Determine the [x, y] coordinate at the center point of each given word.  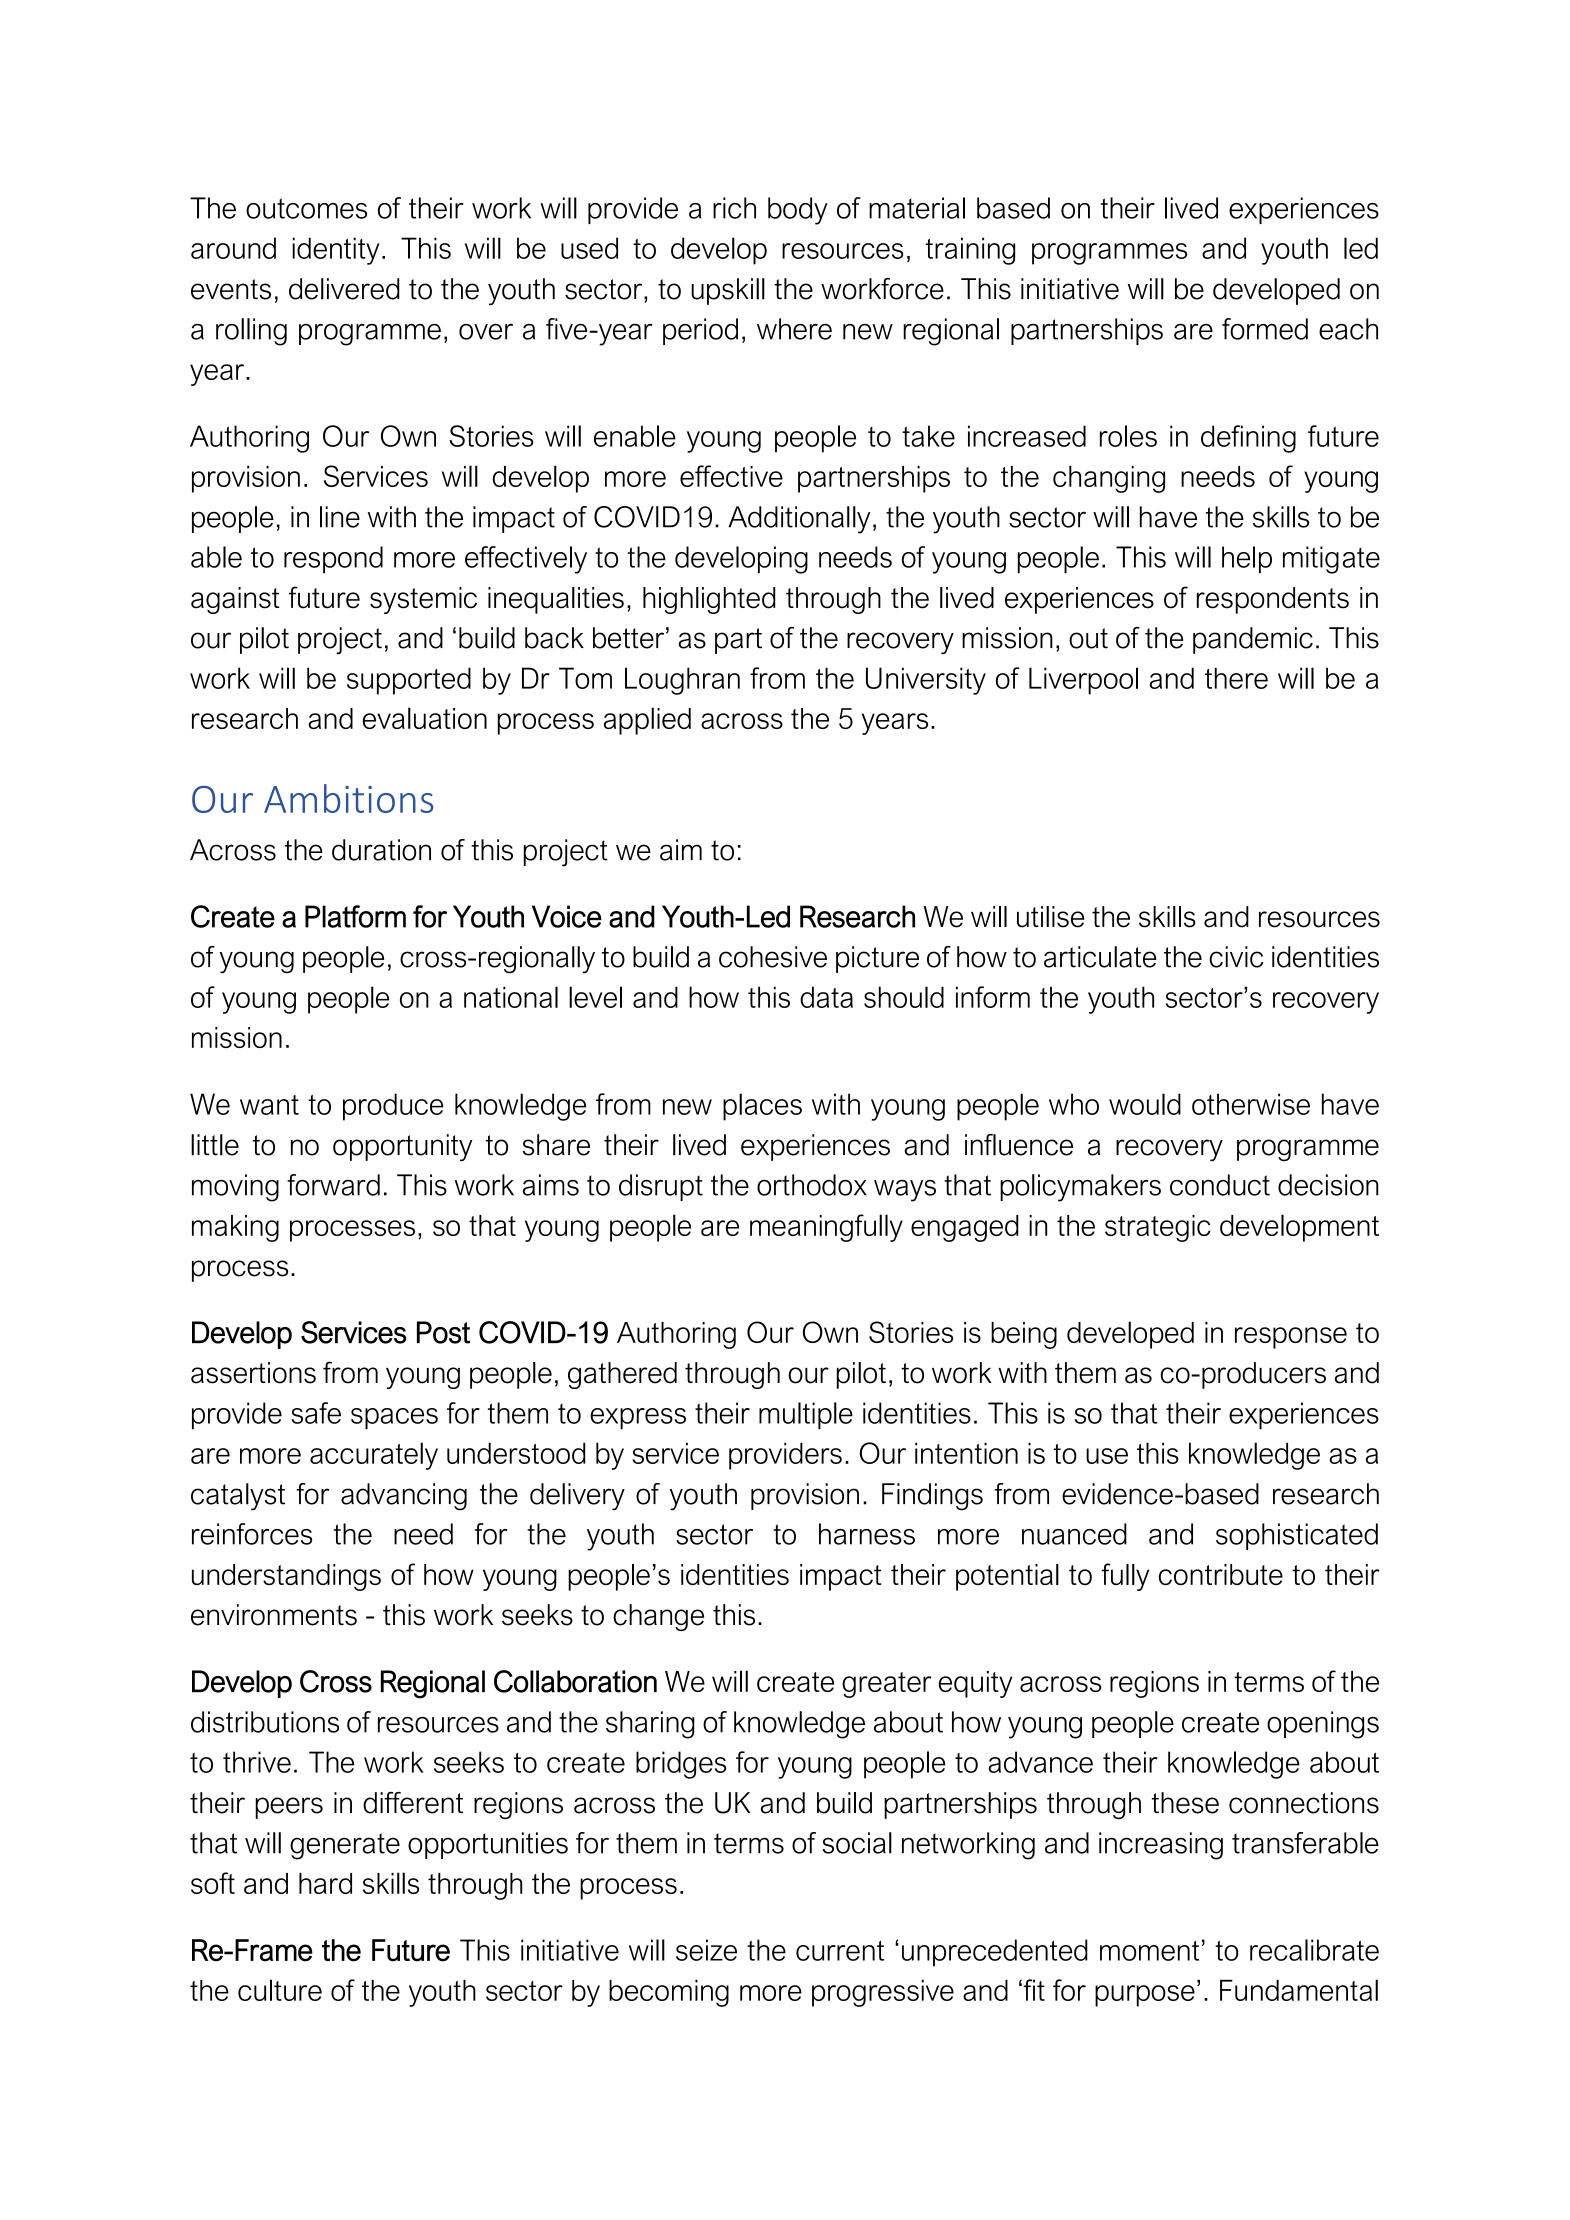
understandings [286, 1577]
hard [325, 1883]
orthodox [812, 1185]
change [658, 1617]
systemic [423, 600]
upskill [728, 291]
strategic [1158, 1228]
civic [1236, 957]
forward [333, 1185]
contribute [1221, 1574]
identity [335, 251]
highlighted [709, 600]
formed [1265, 329]
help [1247, 559]
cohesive [773, 957]
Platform [355, 916]
